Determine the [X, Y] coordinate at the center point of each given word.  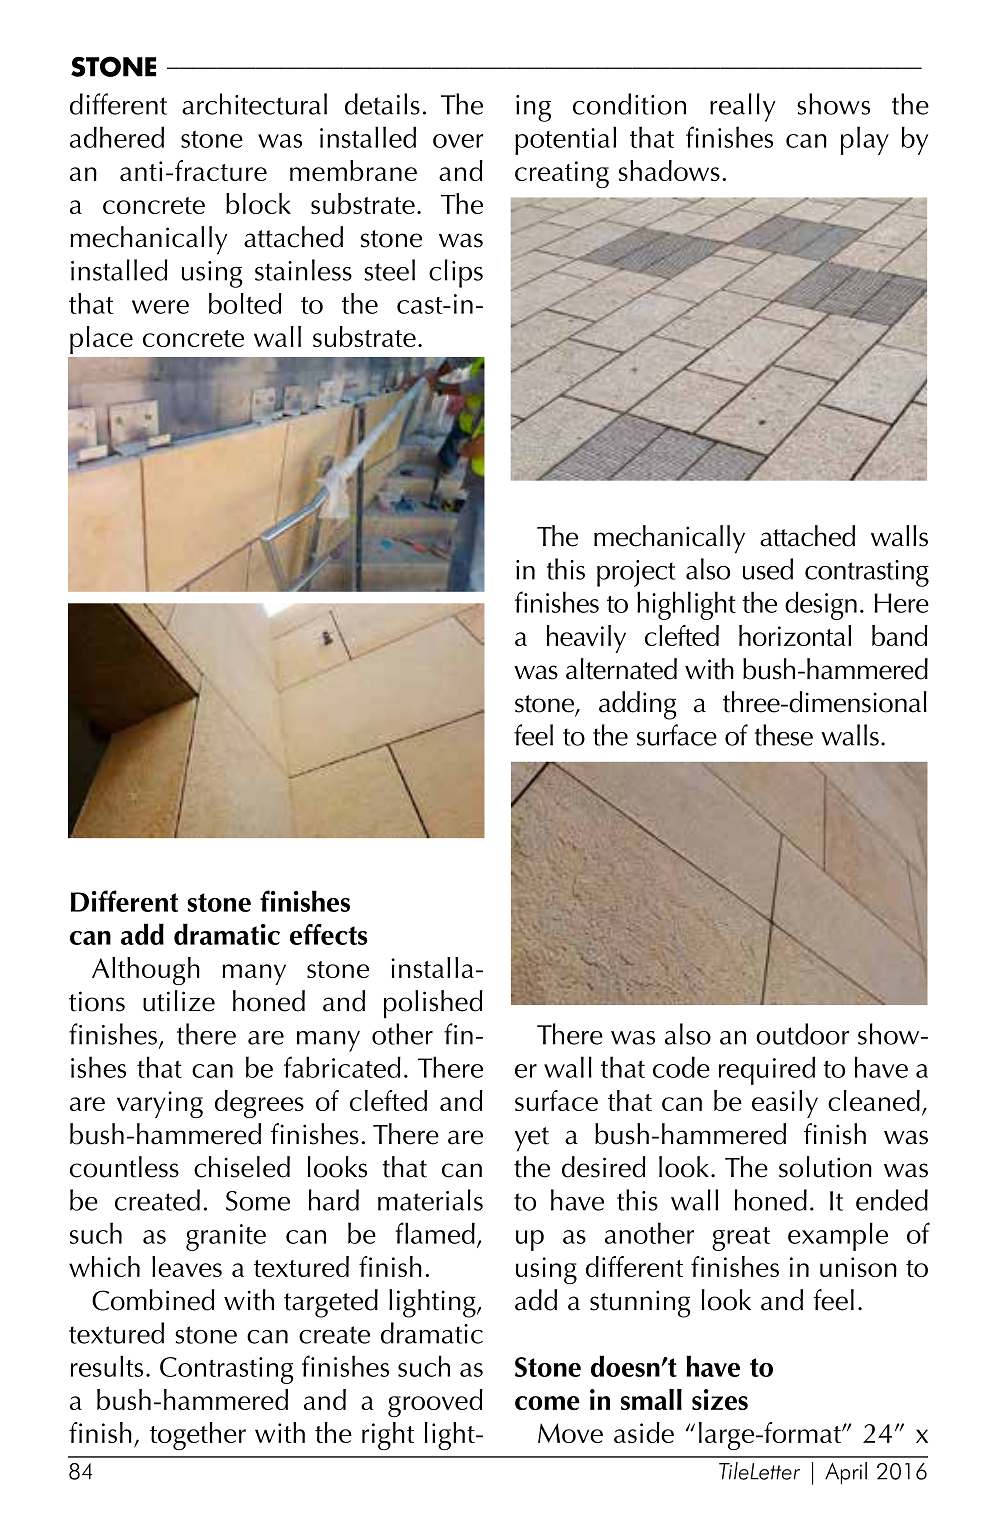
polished [433, 1004]
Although [146, 971]
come [547, 1403]
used [768, 569]
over [458, 141]
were [160, 307]
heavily [586, 639]
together [198, 1436]
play [865, 140]
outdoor [802, 1034]
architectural [254, 104]
